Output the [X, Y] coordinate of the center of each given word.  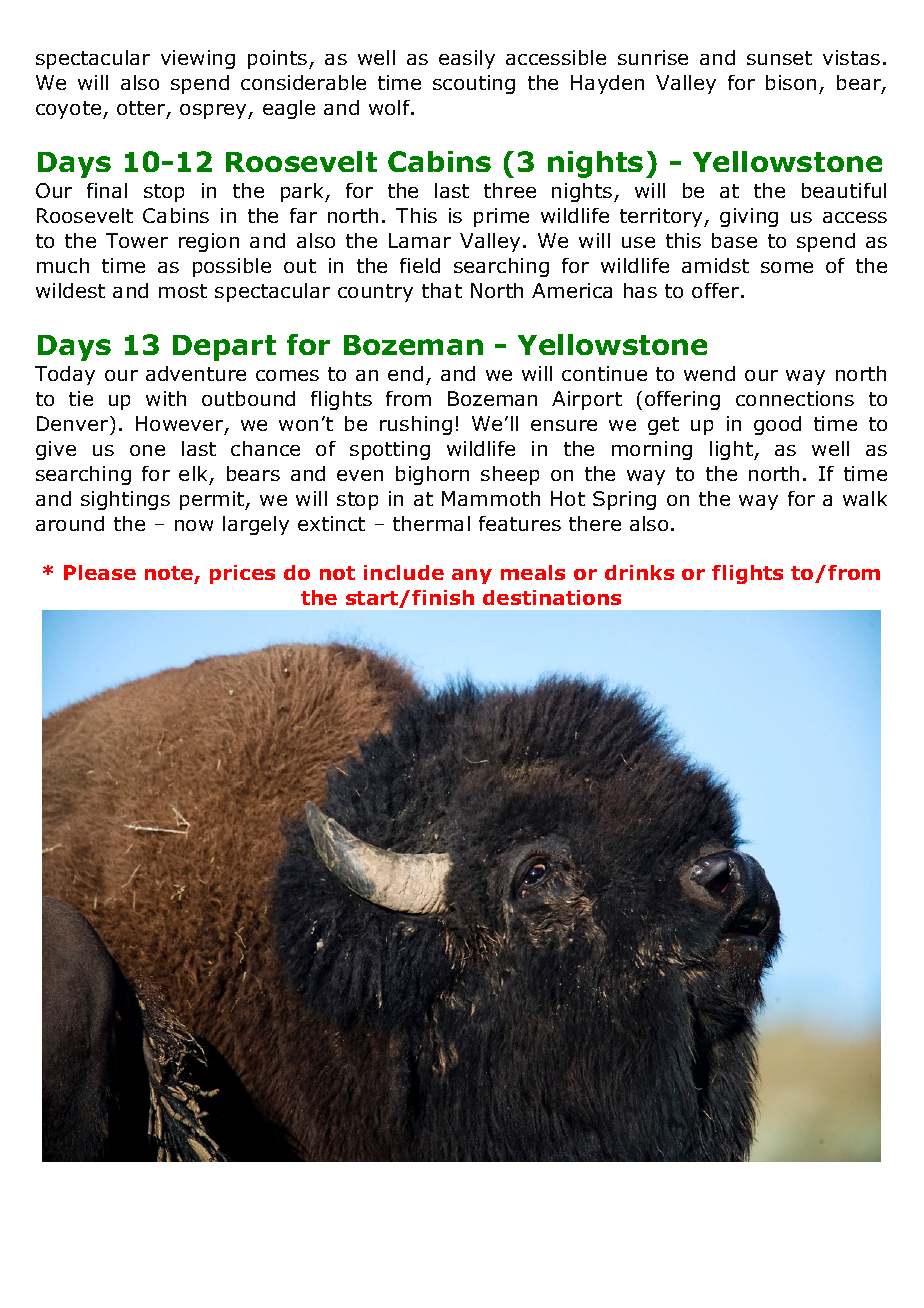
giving [749, 217]
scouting [474, 84]
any [472, 576]
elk [195, 475]
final [107, 190]
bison [791, 82]
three [510, 190]
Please [100, 572]
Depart [224, 348]
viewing [198, 59]
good [777, 425]
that [442, 290]
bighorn [432, 475]
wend [709, 373]
